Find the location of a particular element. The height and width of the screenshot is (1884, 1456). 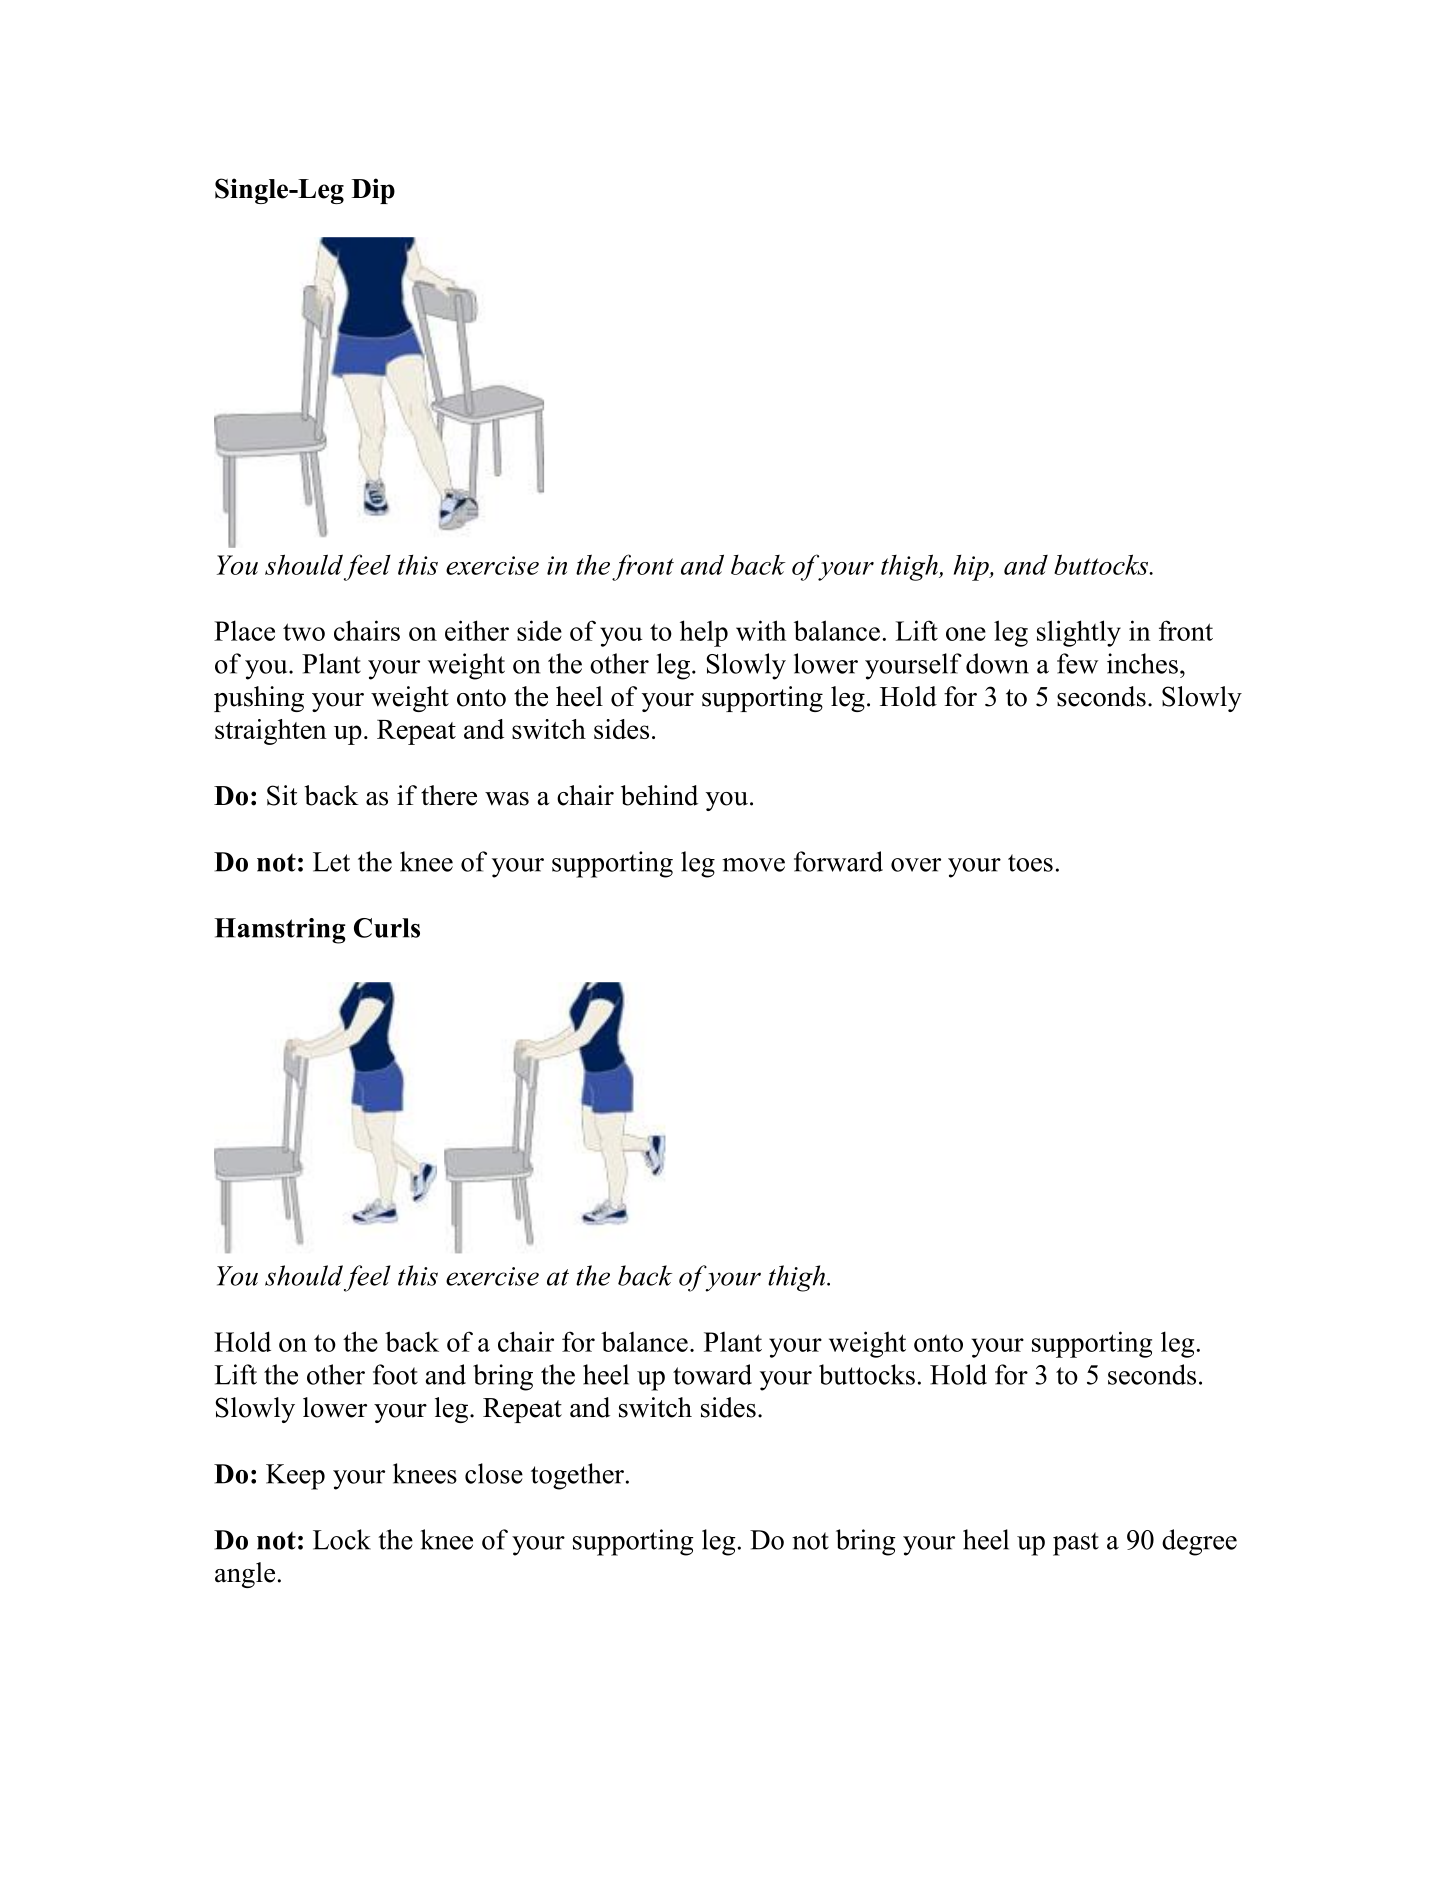

past is located at coordinates (1076, 1544).
